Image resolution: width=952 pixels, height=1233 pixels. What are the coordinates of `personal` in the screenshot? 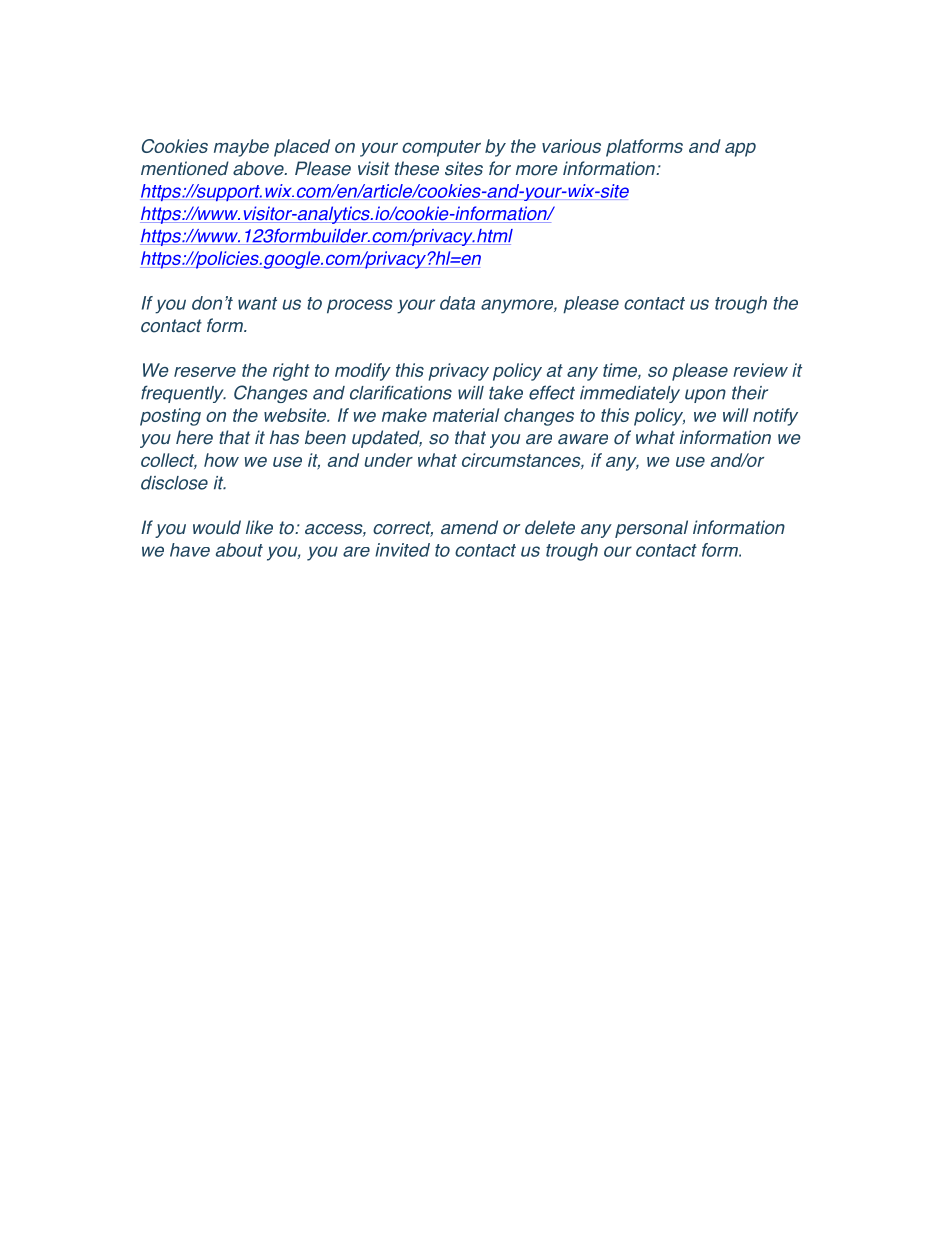 It's located at (651, 529).
